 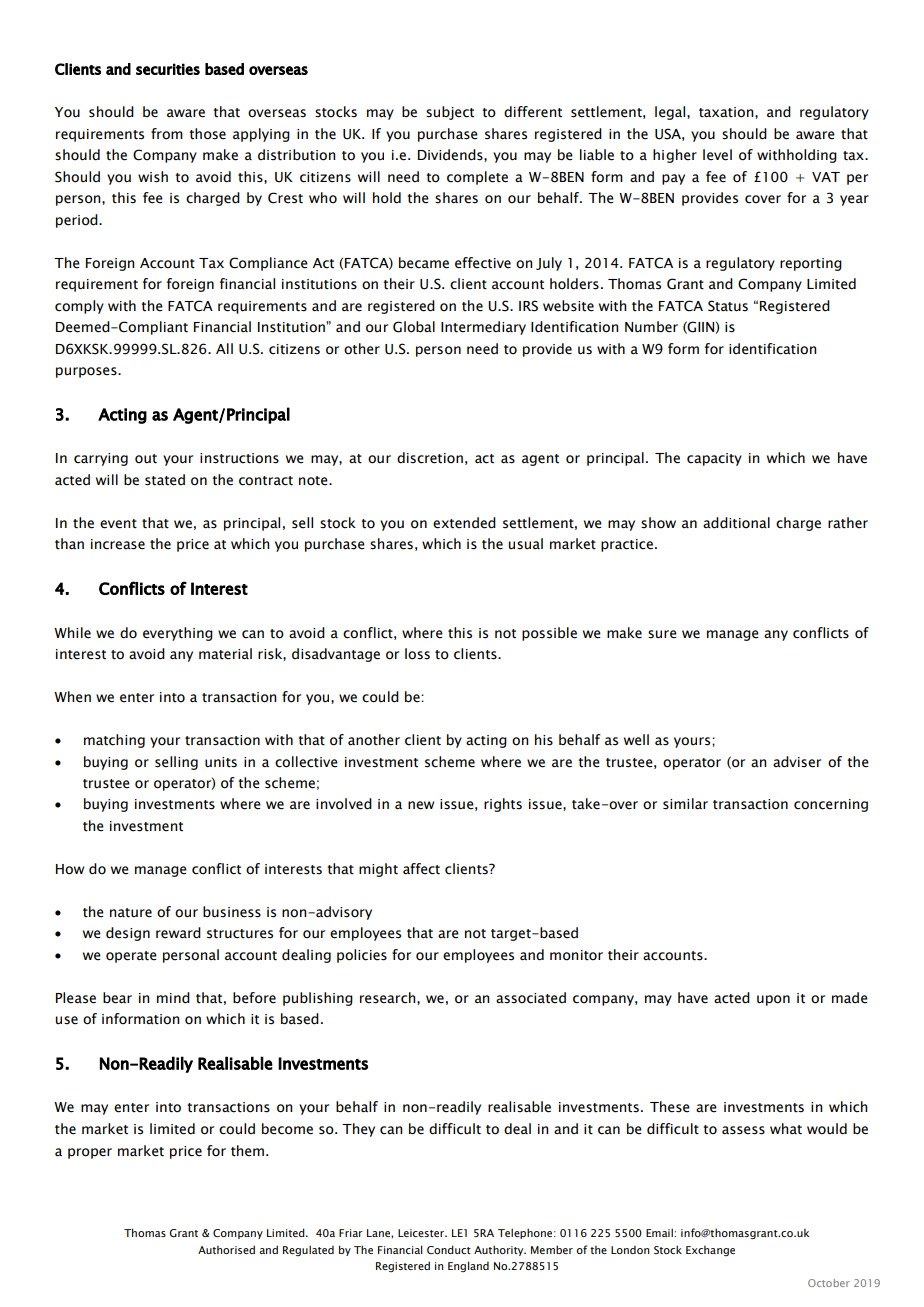 What do you see at coordinates (167, 134) in the screenshot?
I see `from` at bounding box center [167, 134].
